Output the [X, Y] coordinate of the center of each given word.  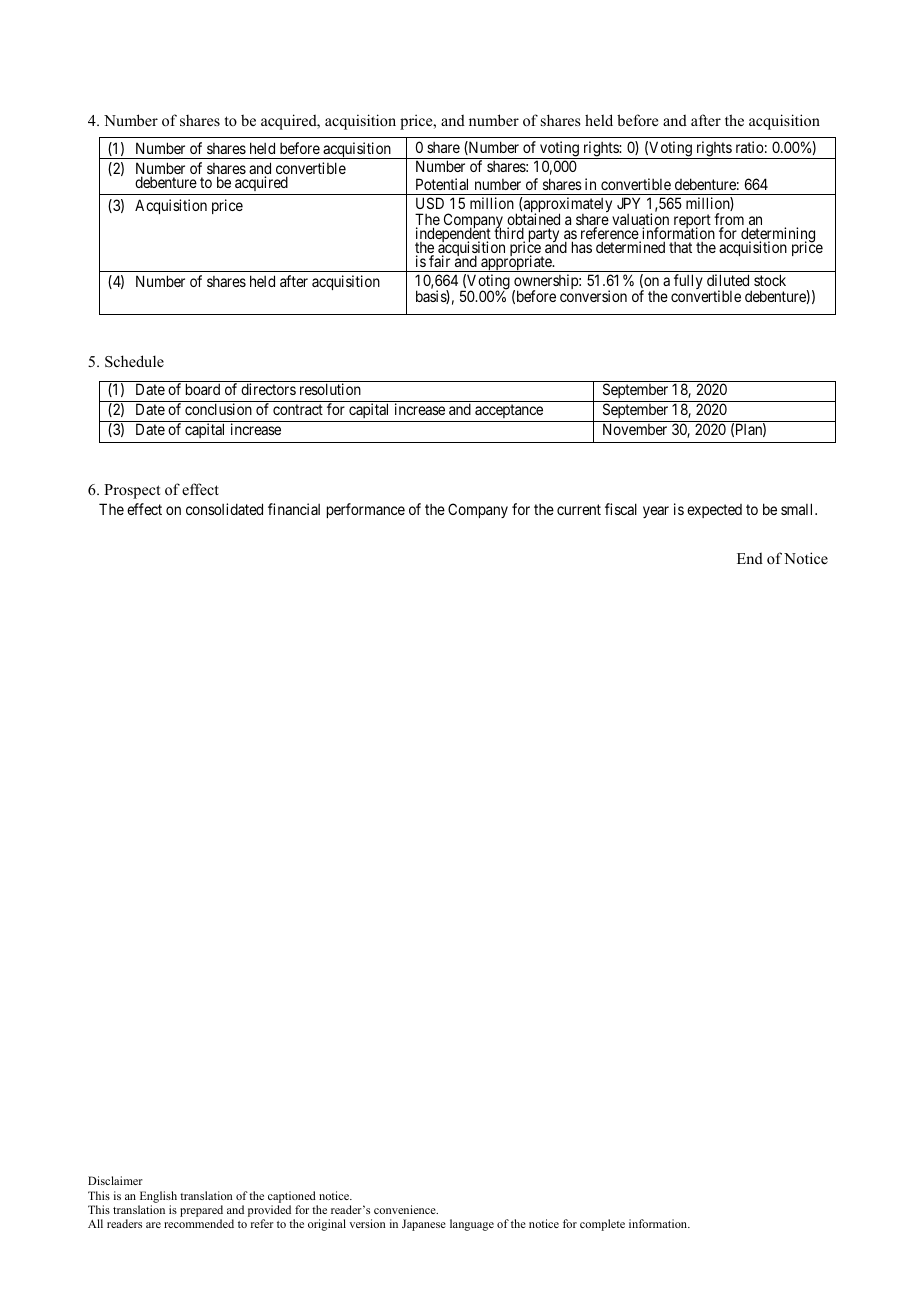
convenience [406, 1209]
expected [714, 511]
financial [294, 509]
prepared [201, 1212]
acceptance [509, 411]
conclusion [218, 409]
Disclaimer [115, 1180]
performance [366, 510]
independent [454, 236]
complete [602, 1225]
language [472, 1225]
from [729, 221]
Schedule [134, 361]
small [798, 509]
